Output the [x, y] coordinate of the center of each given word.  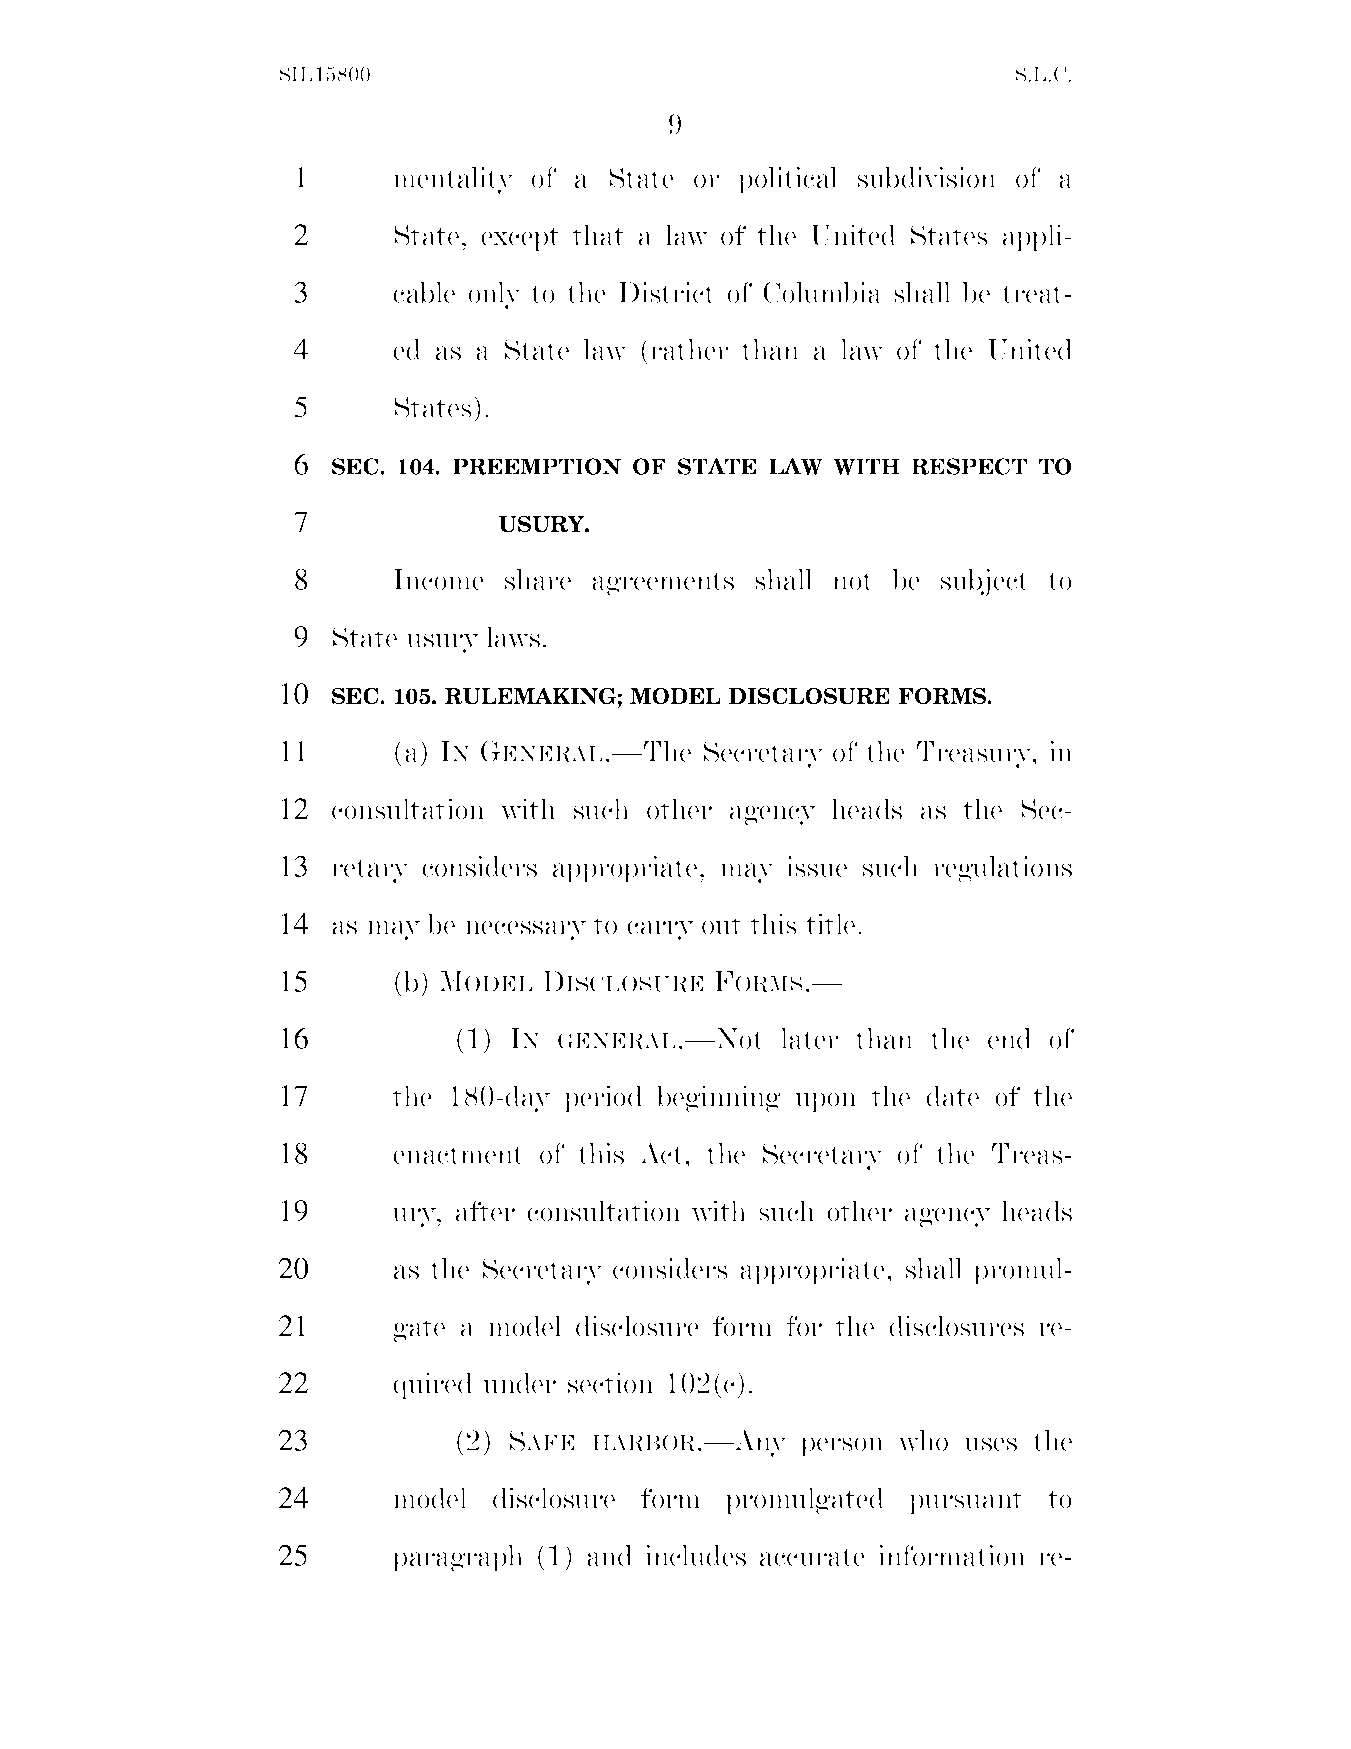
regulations [1002, 869]
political [788, 180]
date [952, 1096]
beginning [718, 1099]
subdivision [927, 177]
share [538, 579]
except [520, 238]
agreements [663, 583]
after [485, 1211]
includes [695, 1555]
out [722, 925]
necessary [525, 930]
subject [984, 582]
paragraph [457, 1558]
